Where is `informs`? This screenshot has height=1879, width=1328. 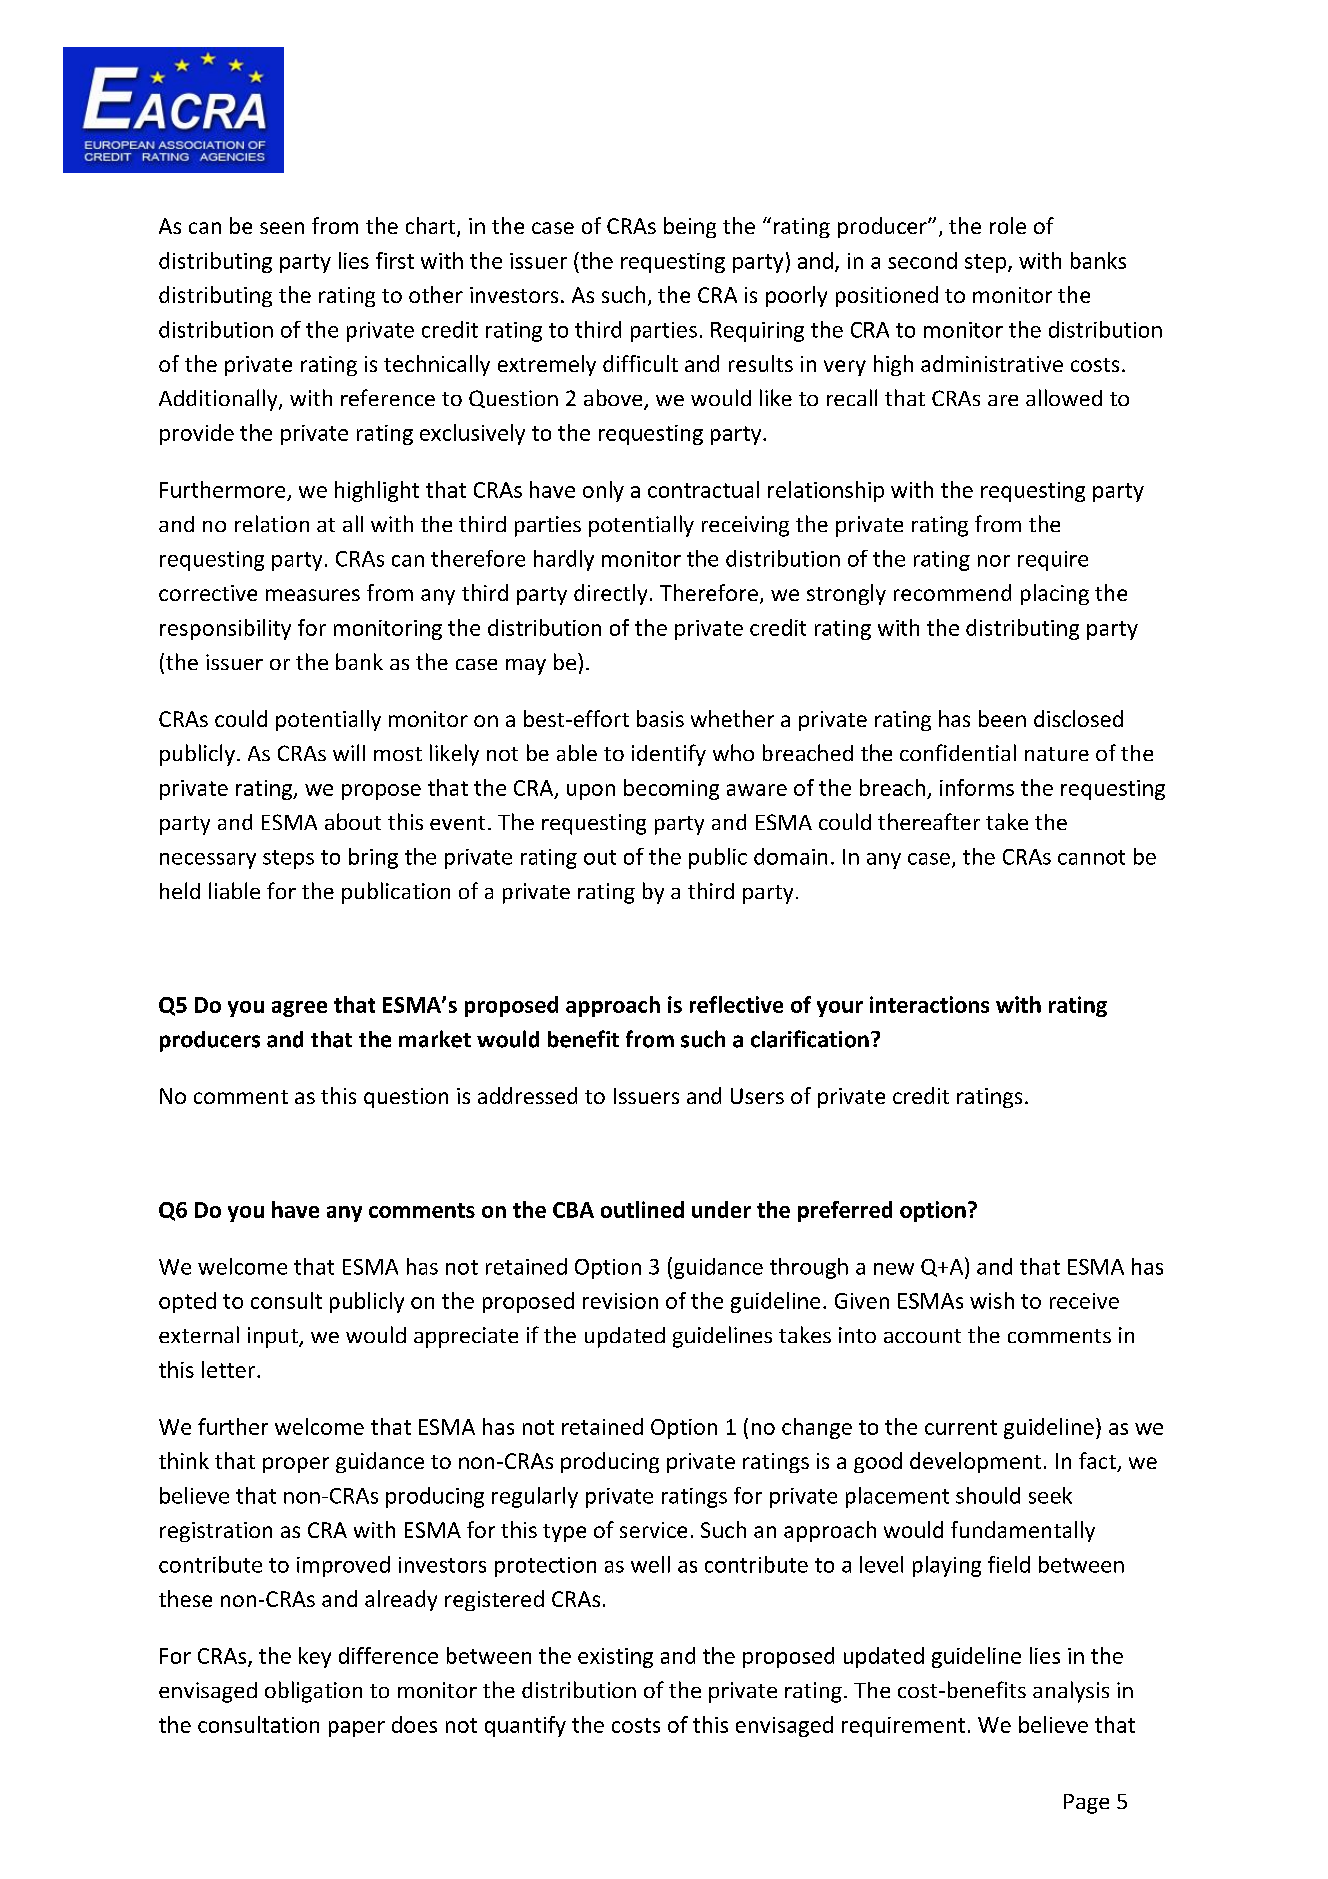 informs is located at coordinates (977, 787).
